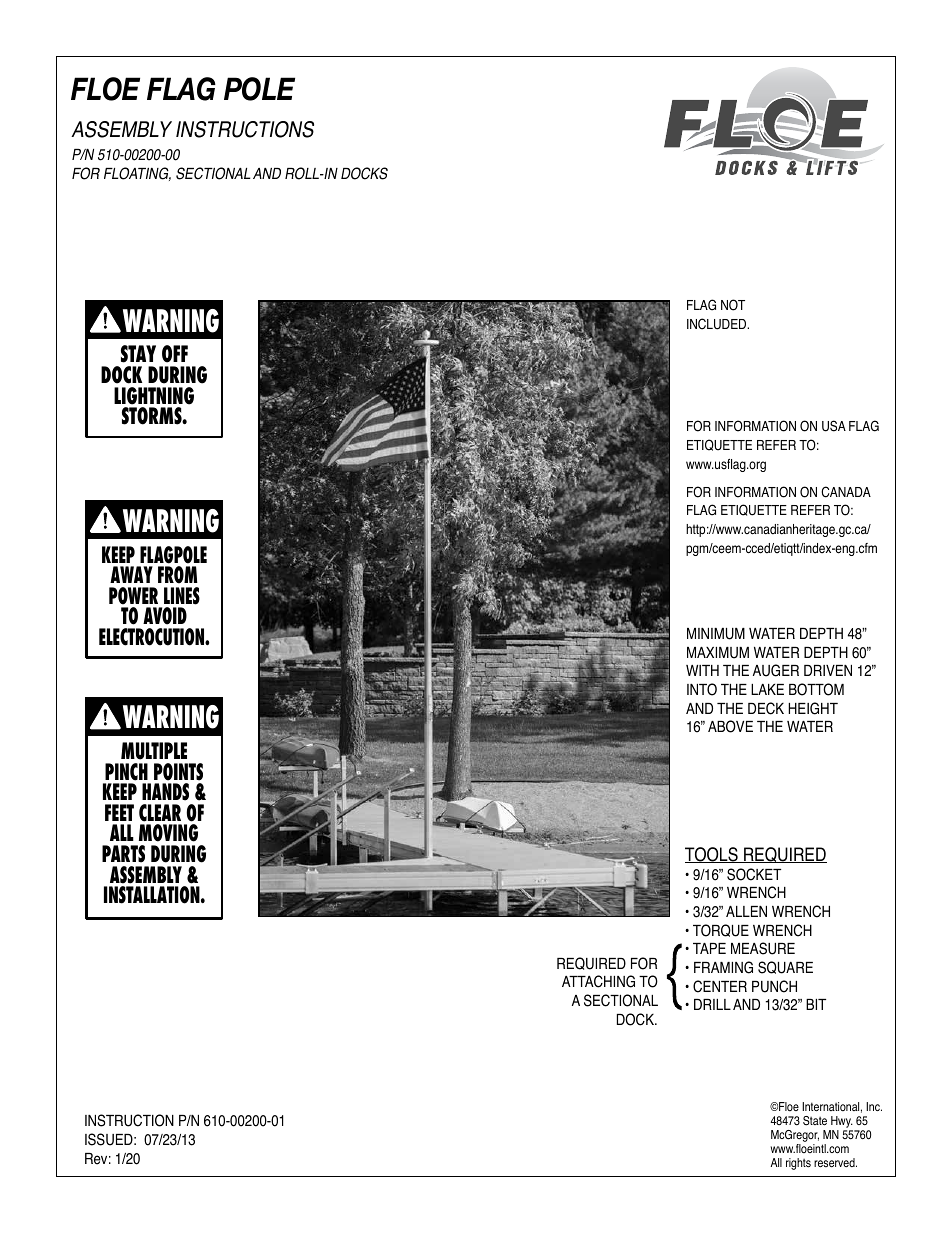 This screenshot has width=952, height=1233. Describe the element at coordinates (712, 1004) in the screenshot. I see `DRILL` at that location.
